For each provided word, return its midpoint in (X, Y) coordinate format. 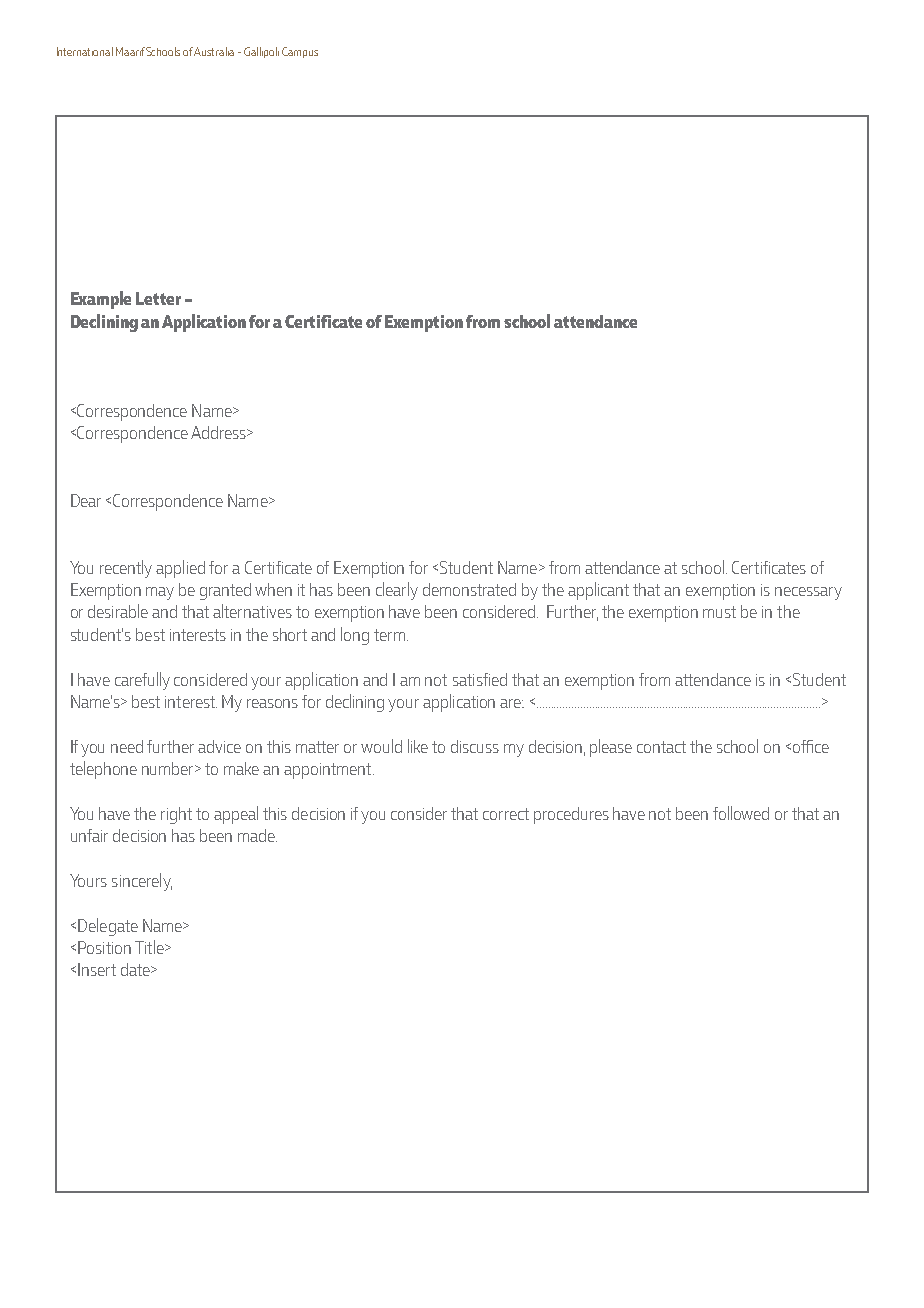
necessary (808, 593)
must (719, 612)
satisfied (480, 679)
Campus (300, 52)
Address (219, 432)
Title (150, 947)
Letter (158, 298)
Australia (214, 51)
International (85, 51)
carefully (142, 681)
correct (506, 814)
